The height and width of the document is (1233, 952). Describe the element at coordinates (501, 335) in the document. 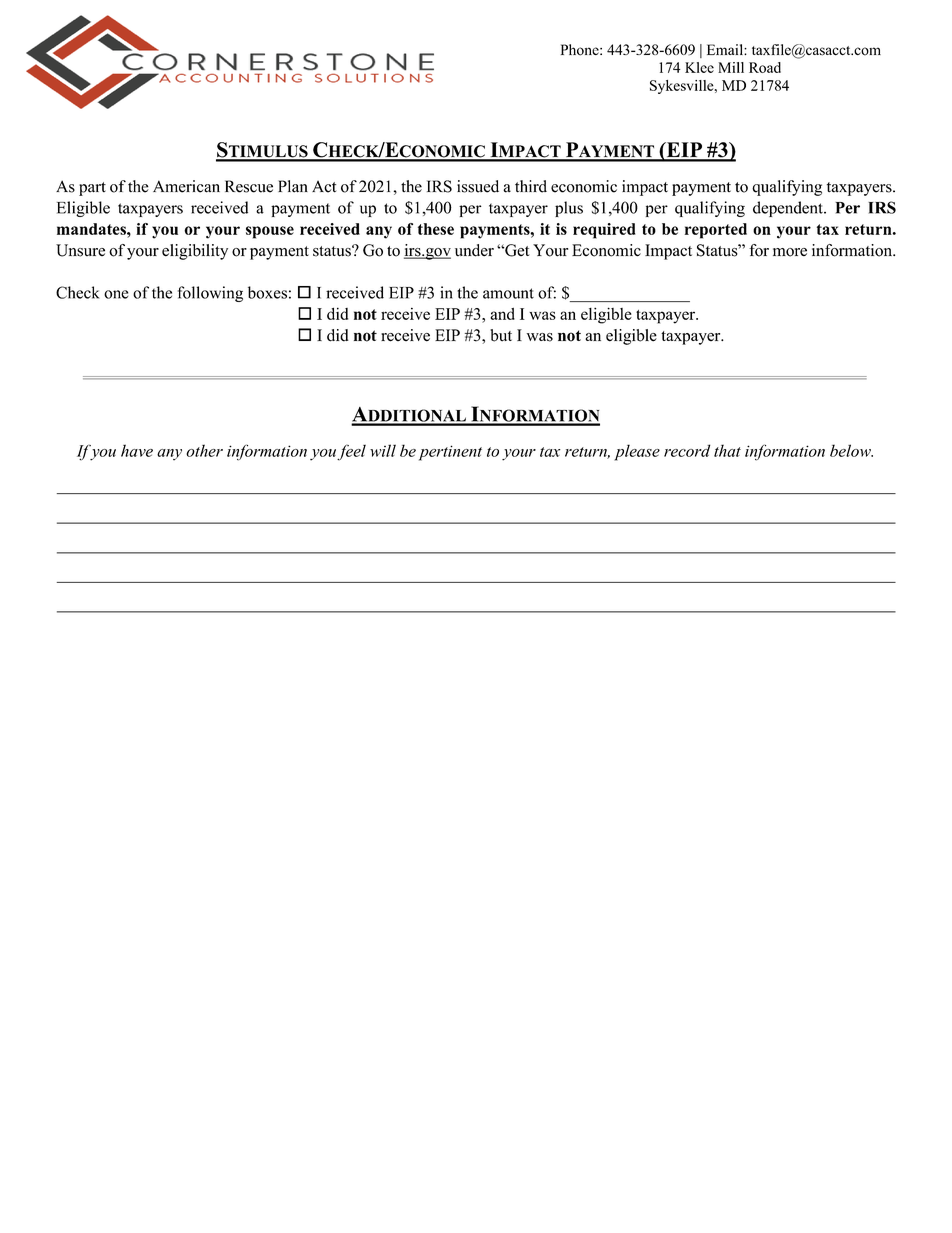

I see `but` at that location.
